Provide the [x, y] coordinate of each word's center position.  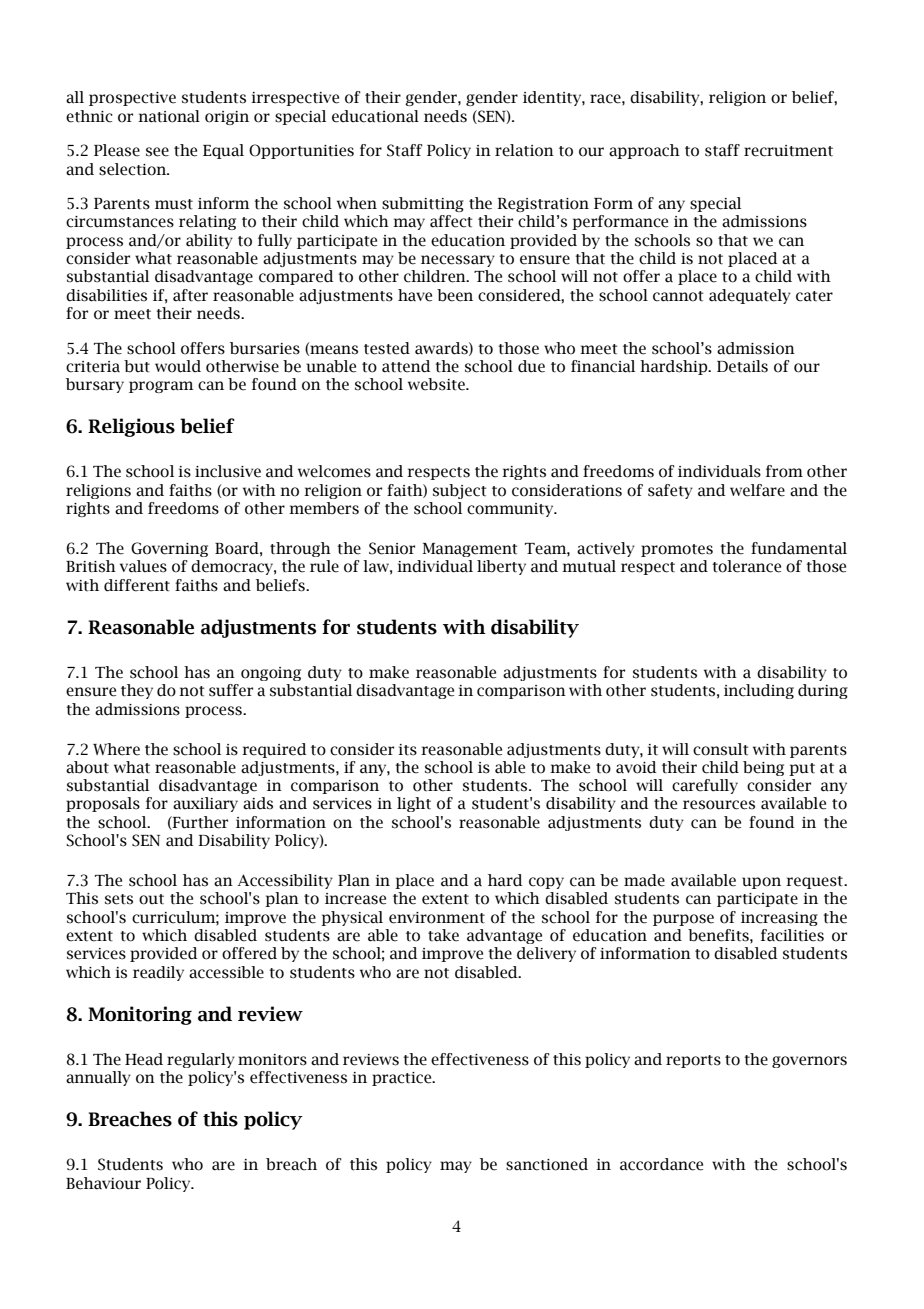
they [137, 691]
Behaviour [103, 1183]
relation [524, 150]
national [169, 116]
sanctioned [547, 1164]
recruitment [788, 151]
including [759, 691]
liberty [501, 567]
